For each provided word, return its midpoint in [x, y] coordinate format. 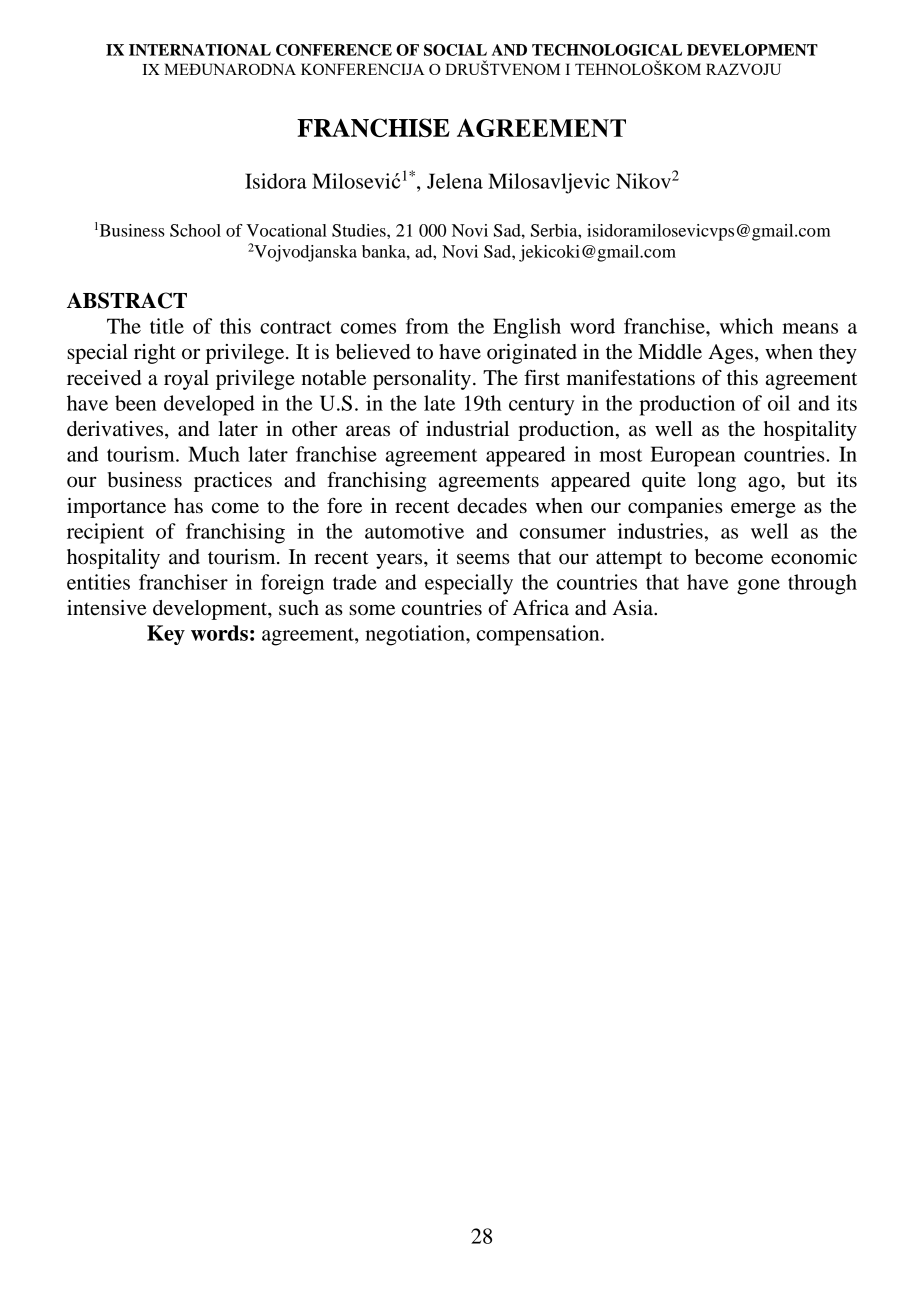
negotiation [416, 635]
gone [758, 587]
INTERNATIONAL [200, 50]
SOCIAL [455, 50]
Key [166, 635]
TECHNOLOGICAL [607, 50]
